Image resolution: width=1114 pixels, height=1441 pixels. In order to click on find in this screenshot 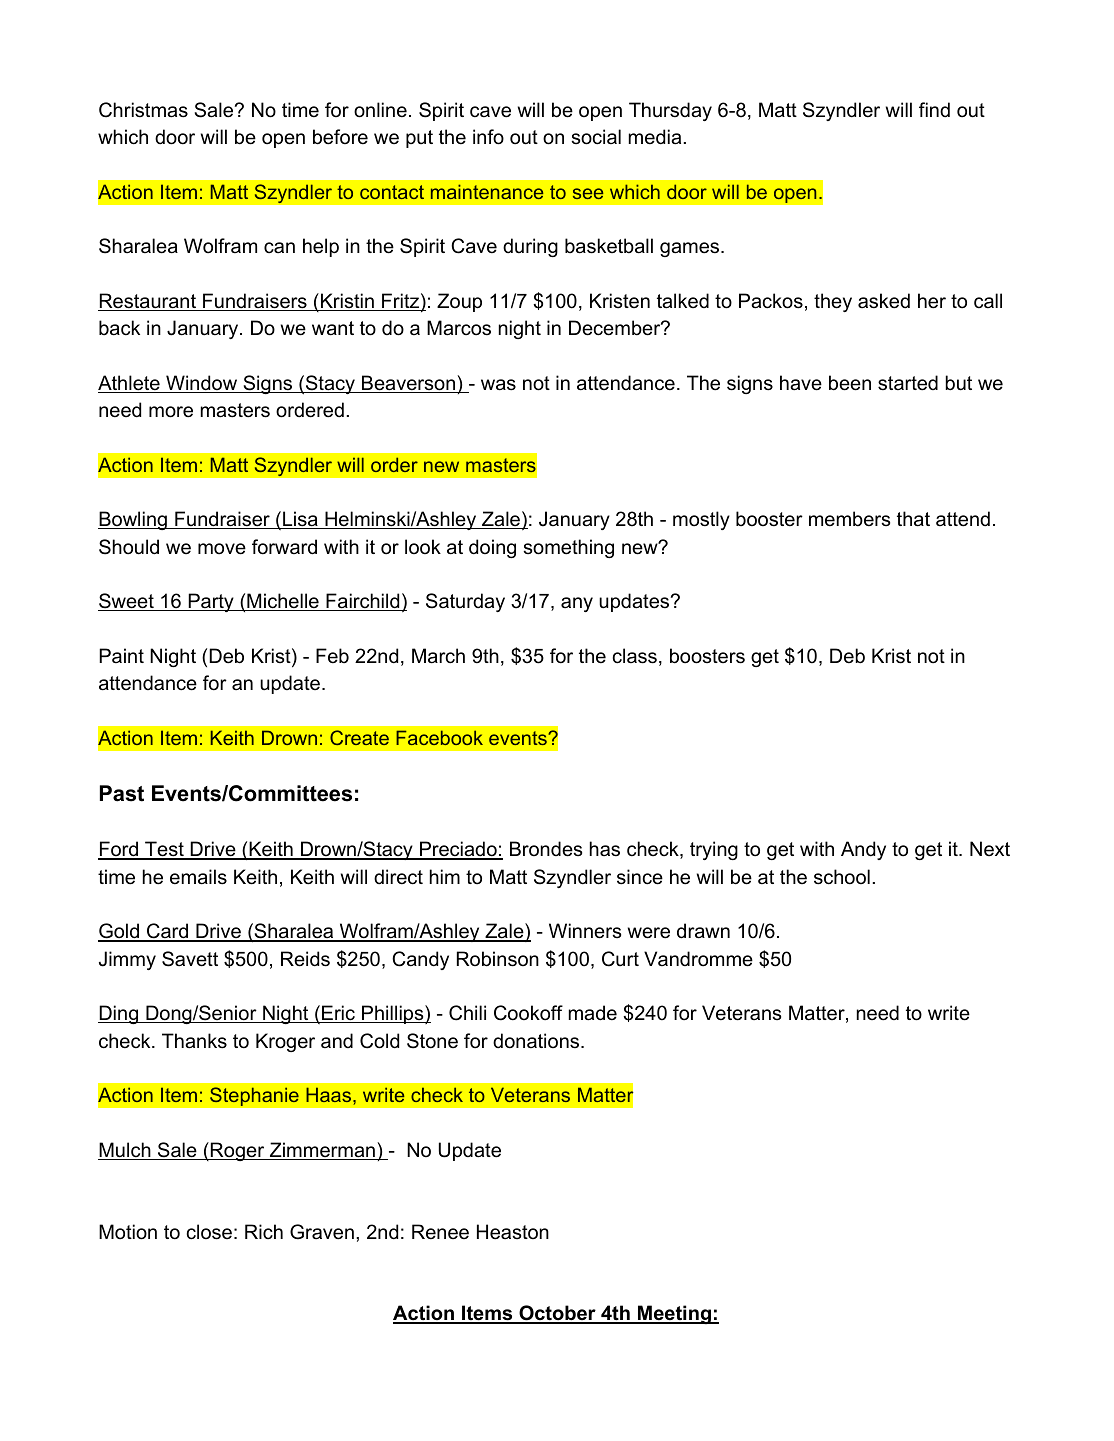, I will do `click(934, 110)`.
